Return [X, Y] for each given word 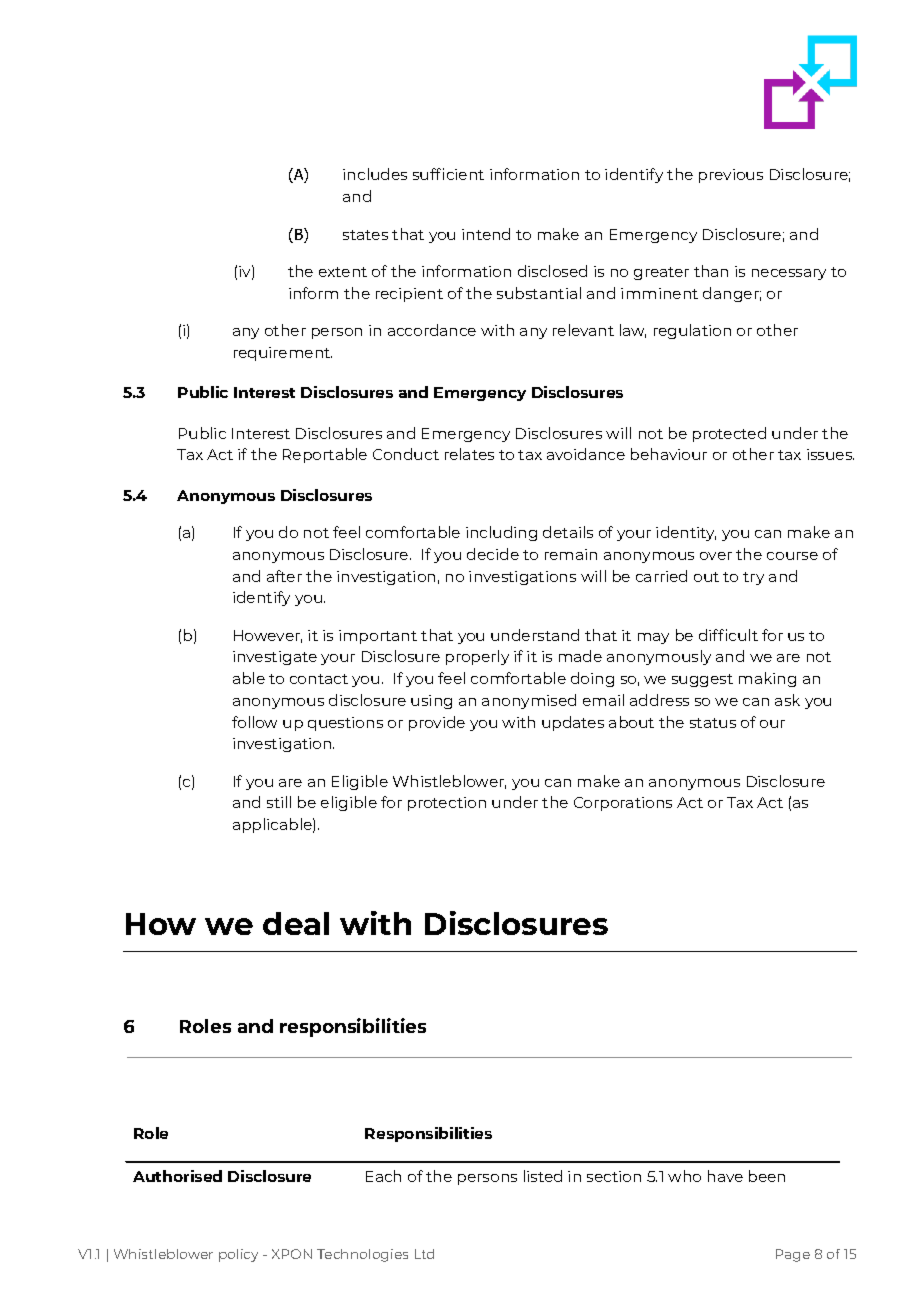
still [279, 802]
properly [477, 657]
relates [469, 454]
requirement [283, 354]
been [767, 1176]
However [268, 636]
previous [731, 176]
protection [447, 804]
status [713, 723]
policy [238, 1255]
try [753, 578]
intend [486, 234]
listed [543, 1176]
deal [296, 923]
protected [729, 434]
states [365, 235]
